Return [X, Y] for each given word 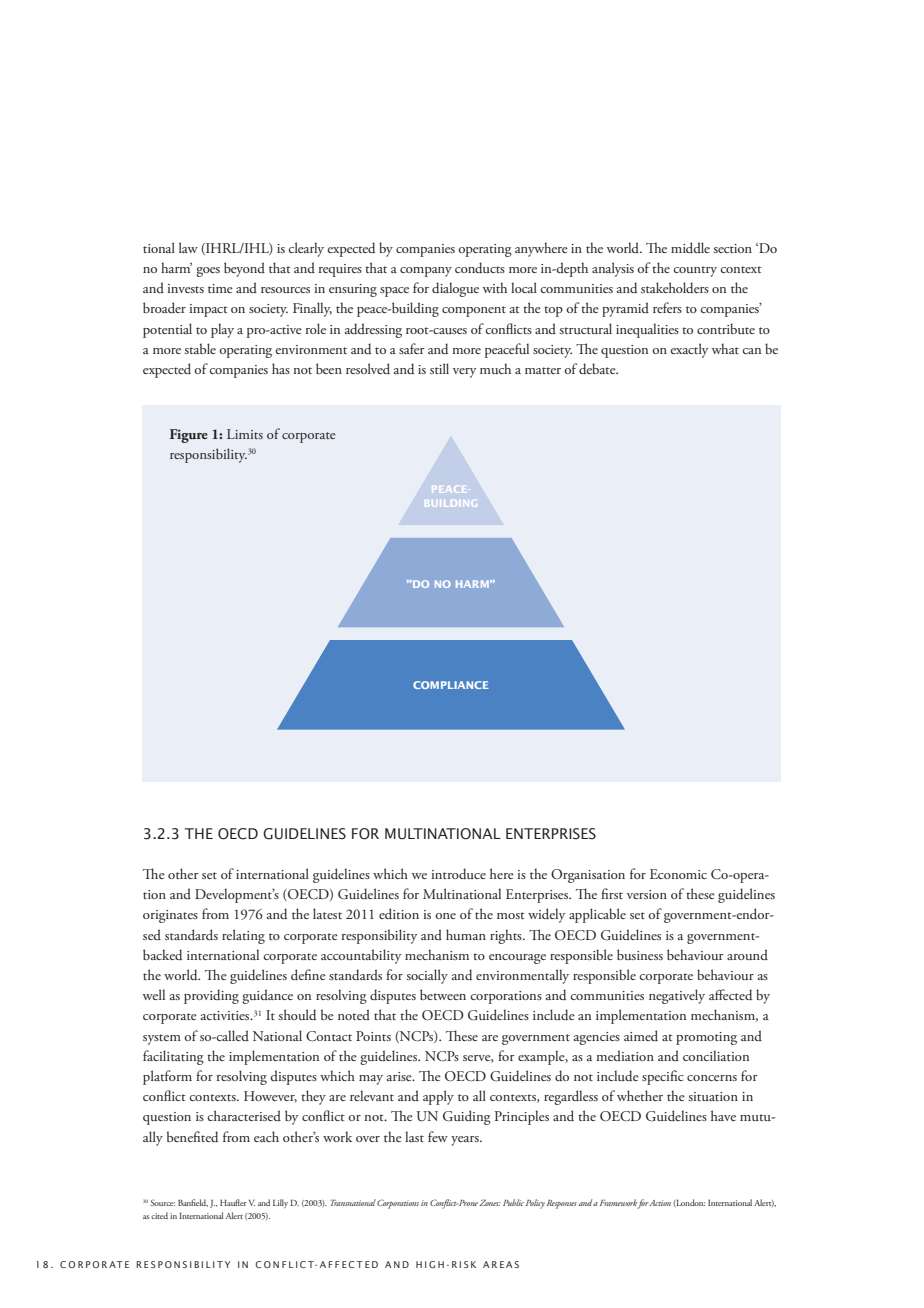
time [220, 288]
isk [467, 1264]
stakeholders [675, 288]
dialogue [455, 289]
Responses [562, 1204]
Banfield [193, 1203]
